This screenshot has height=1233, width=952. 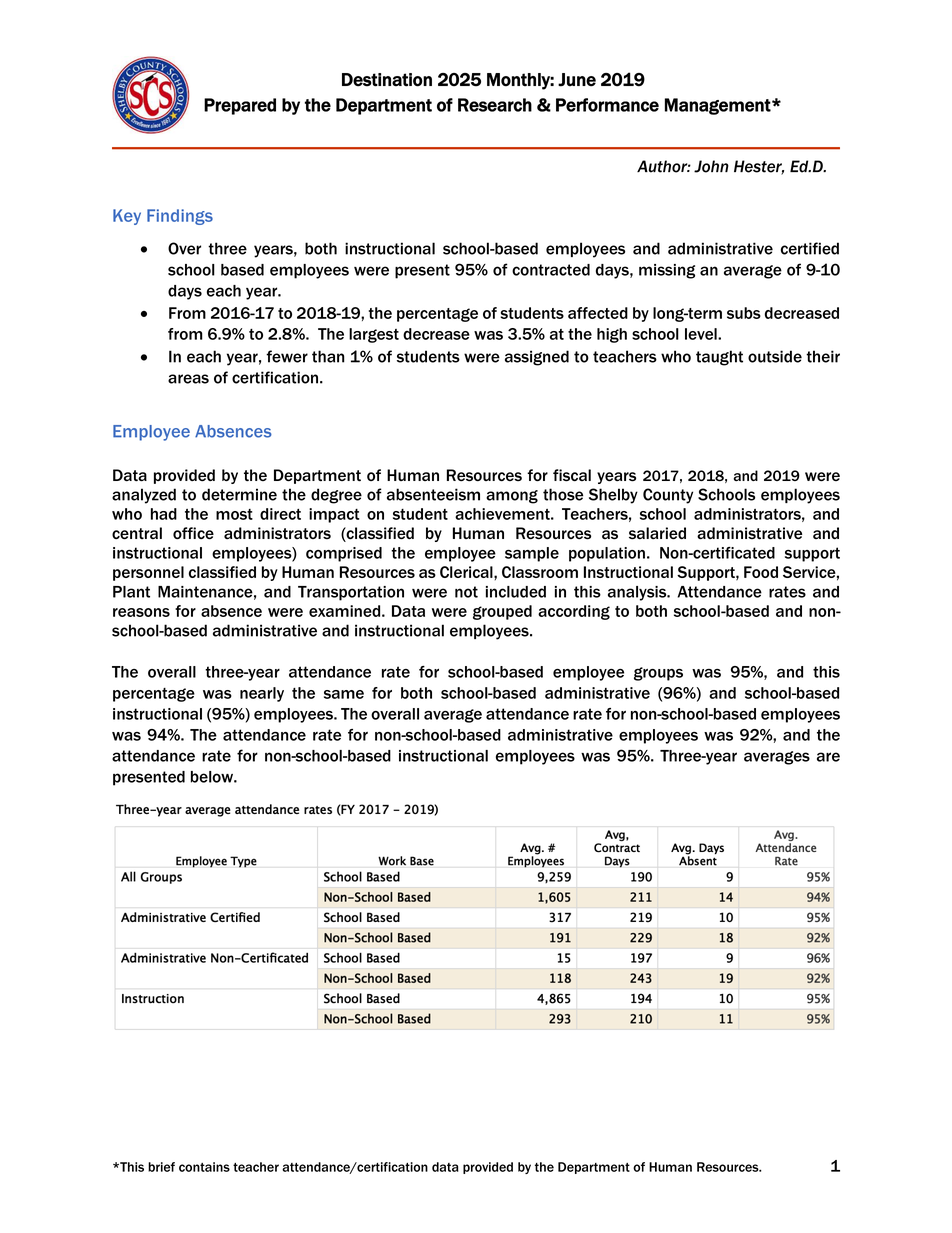 What do you see at coordinates (495, 105) in the screenshot?
I see `Research` at bounding box center [495, 105].
